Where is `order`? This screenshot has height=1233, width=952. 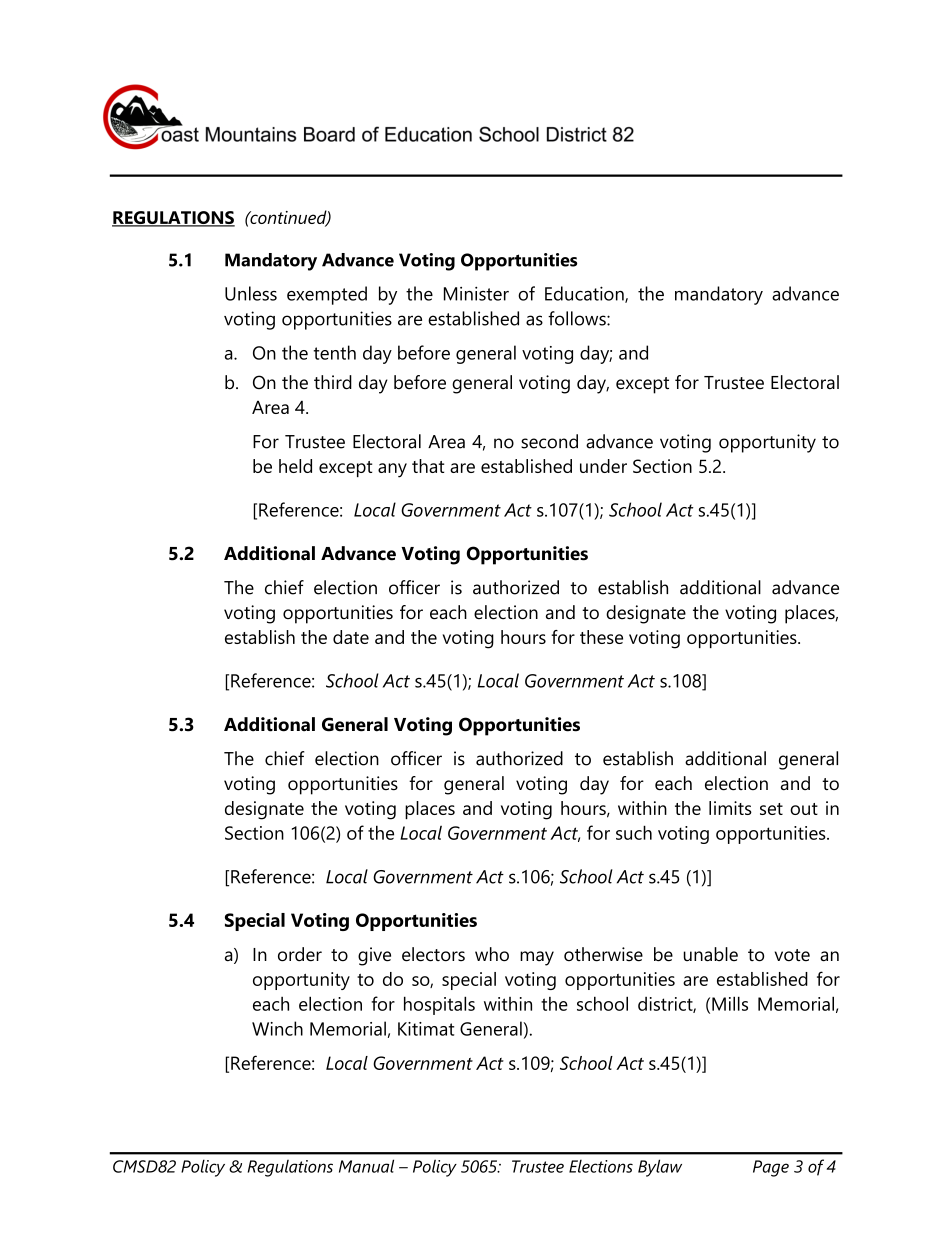
order is located at coordinates (300, 954).
